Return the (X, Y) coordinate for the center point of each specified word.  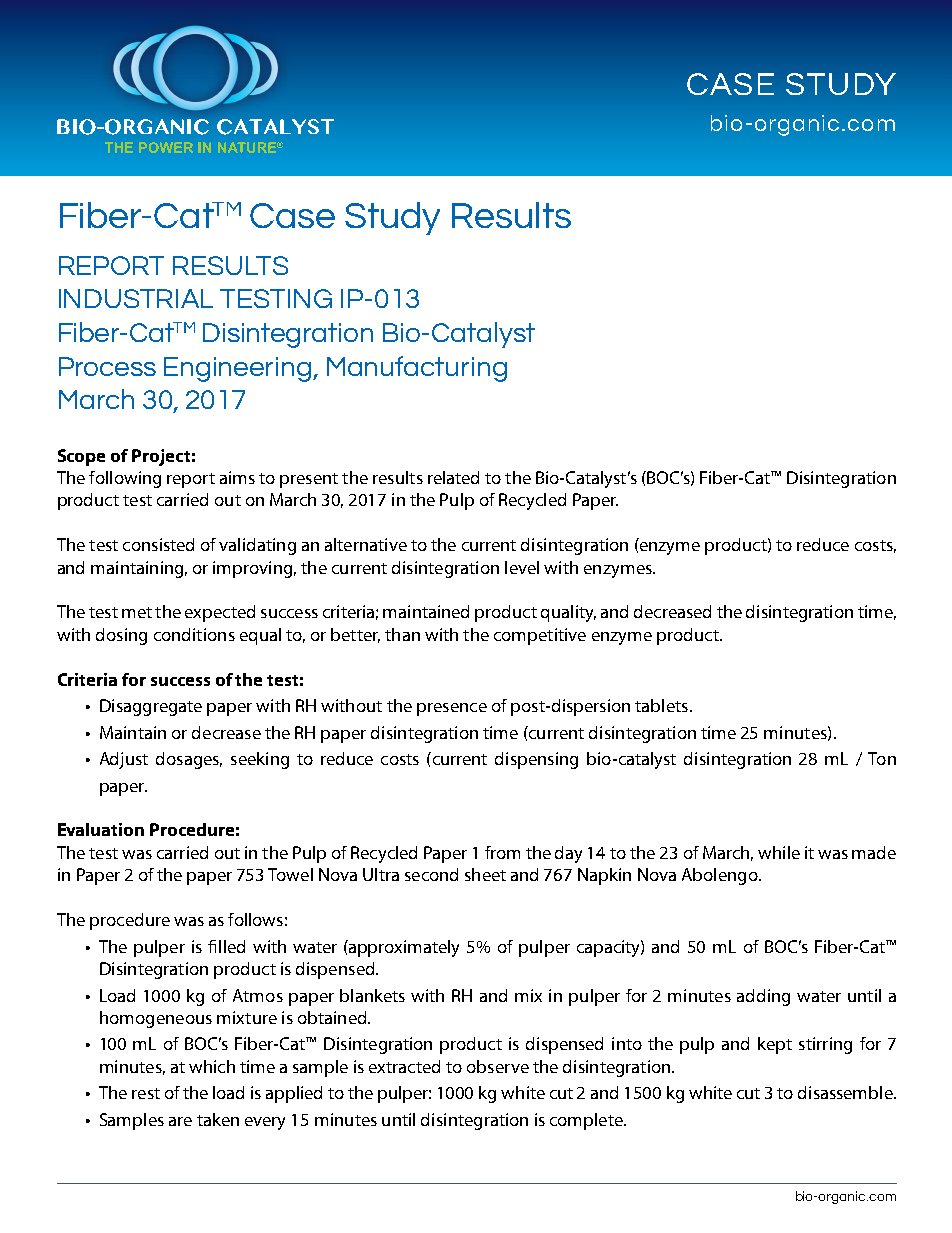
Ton (882, 758)
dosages (189, 760)
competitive (540, 636)
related (453, 477)
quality (568, 613)
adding (763, 997)
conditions (194, 634)
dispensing (536, 760)
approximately (403, 948)
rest (146, 1093)
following (125, 479)
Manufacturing (417, 369)
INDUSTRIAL (136, 298)
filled (226, 946)
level (522, 567)
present (309, 480)
